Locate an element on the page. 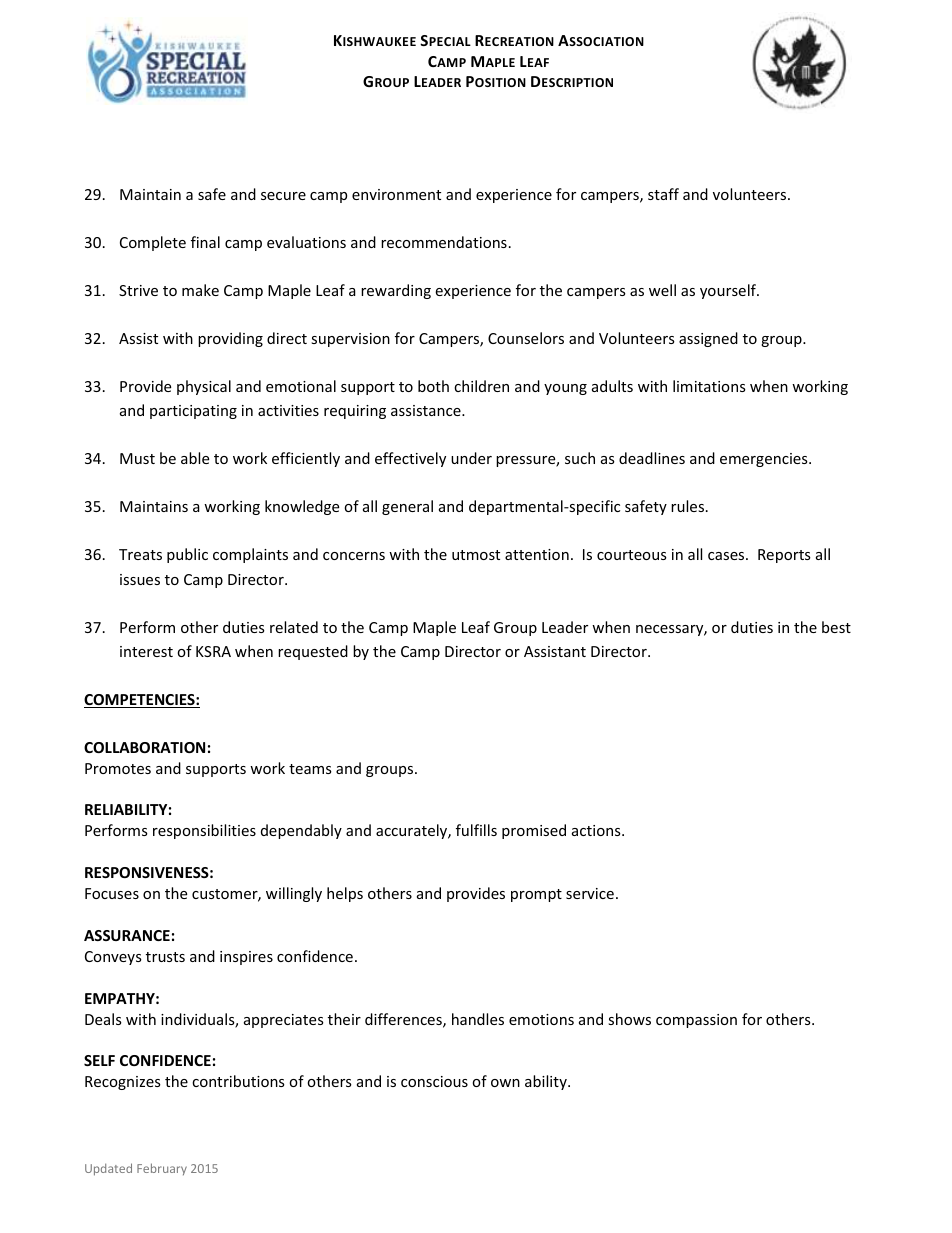  own is located at coordinates (505, 1083).
